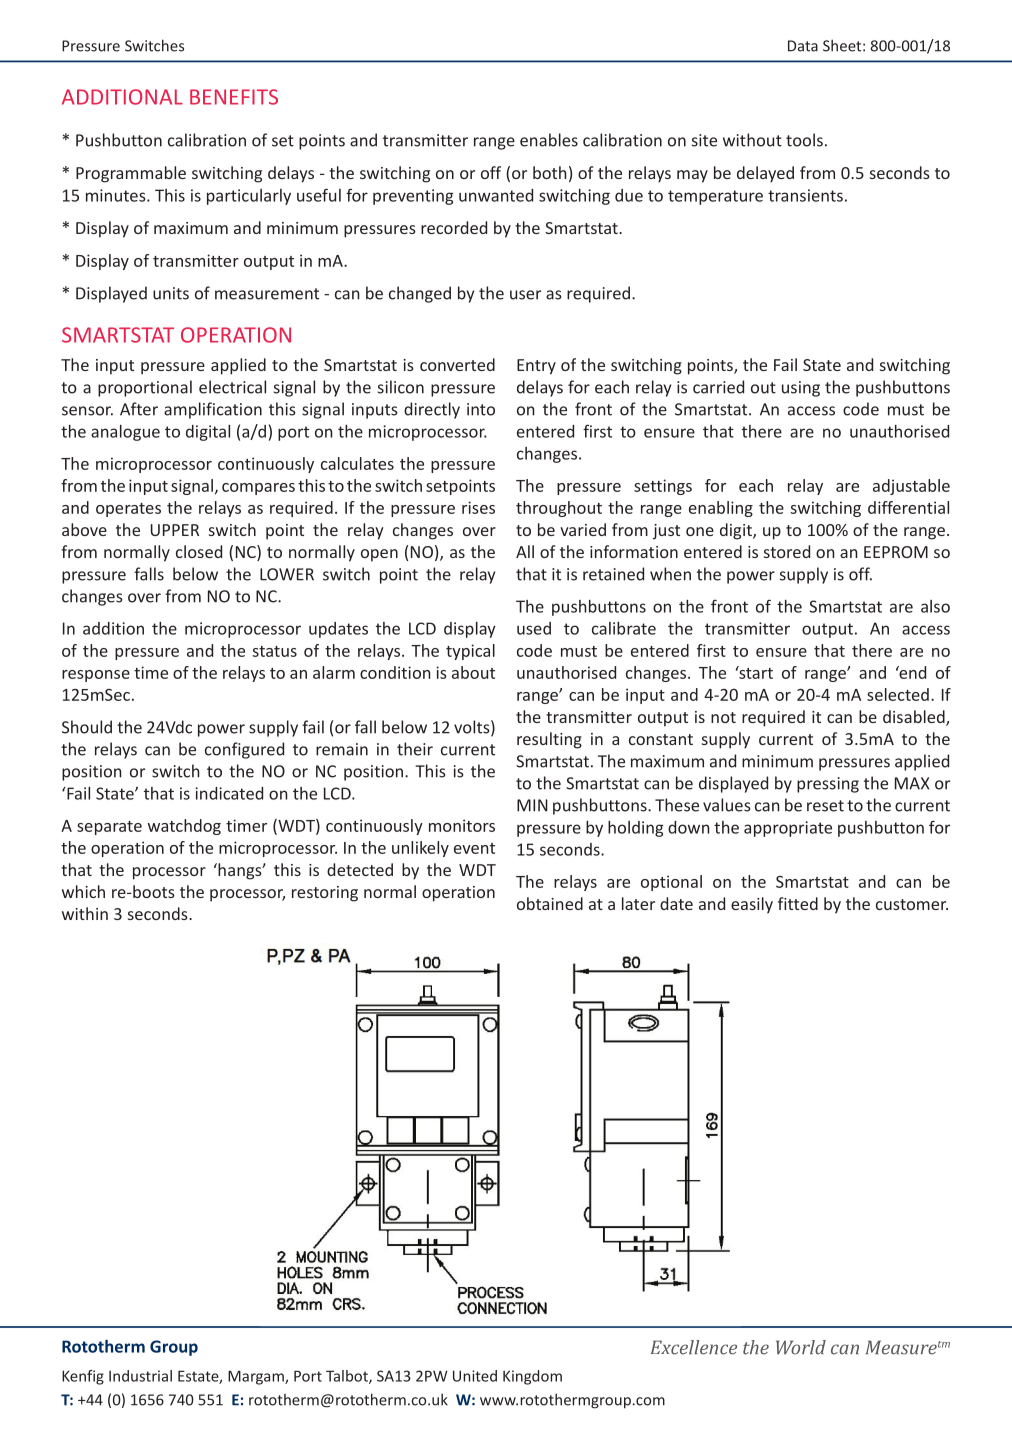 This screenshot has height=1431, width=1012. Describe the element at coordinates (140, 1376) in the screenshot. I see `Industrial` at that location.
